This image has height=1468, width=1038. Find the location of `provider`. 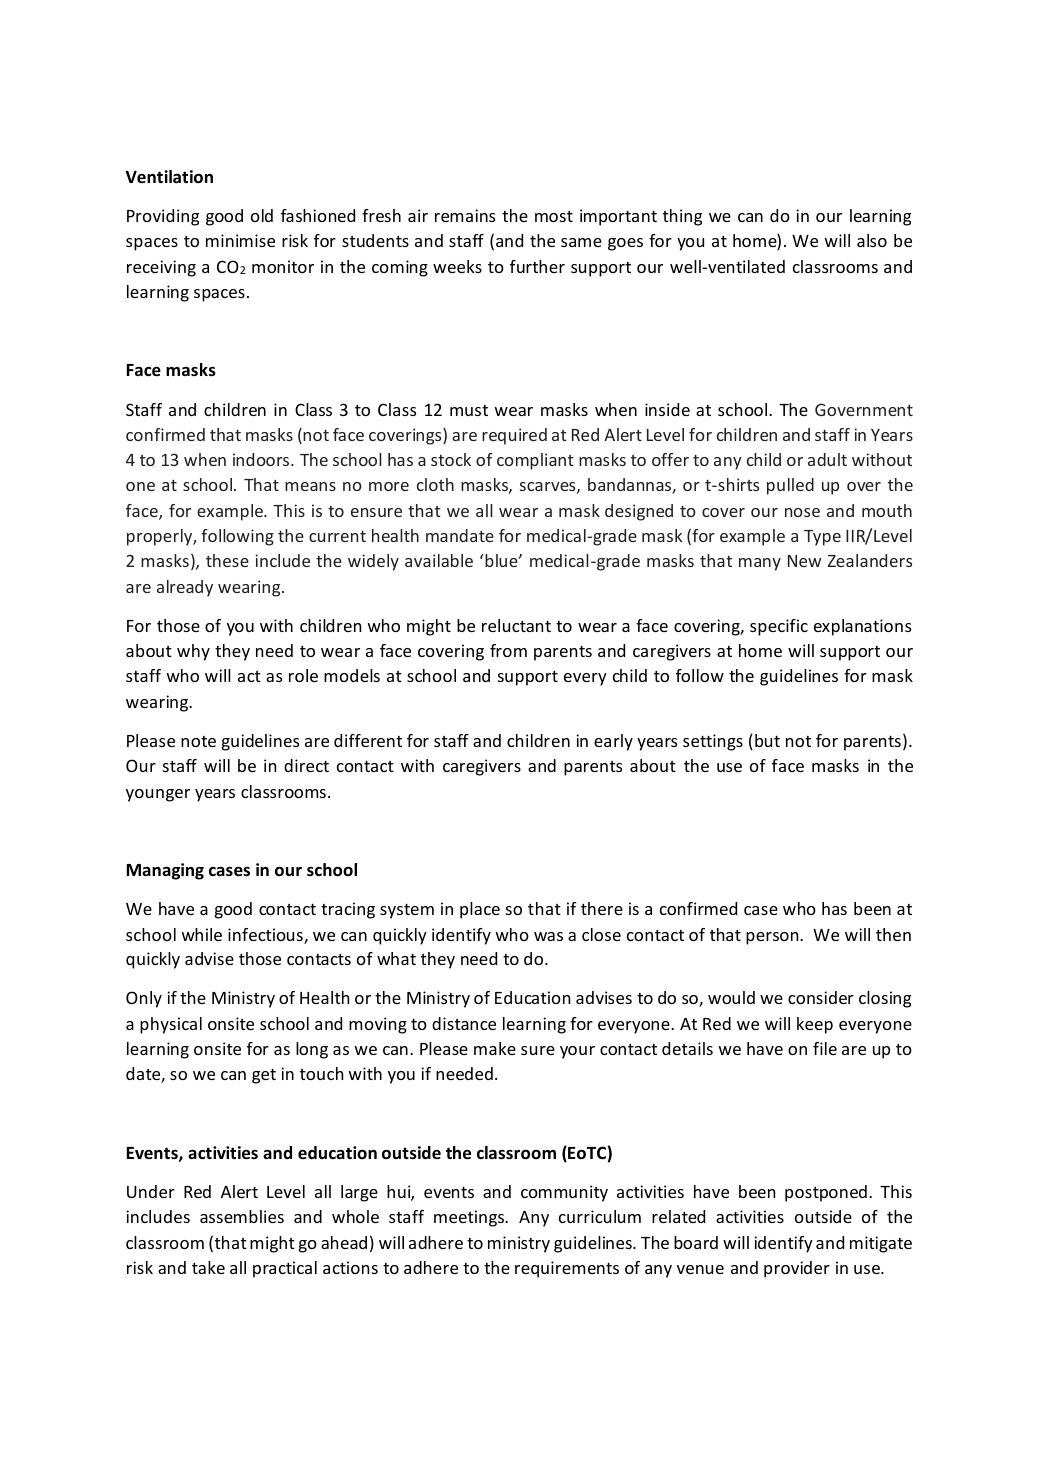

provider is located at coordinates (797, 1269).
